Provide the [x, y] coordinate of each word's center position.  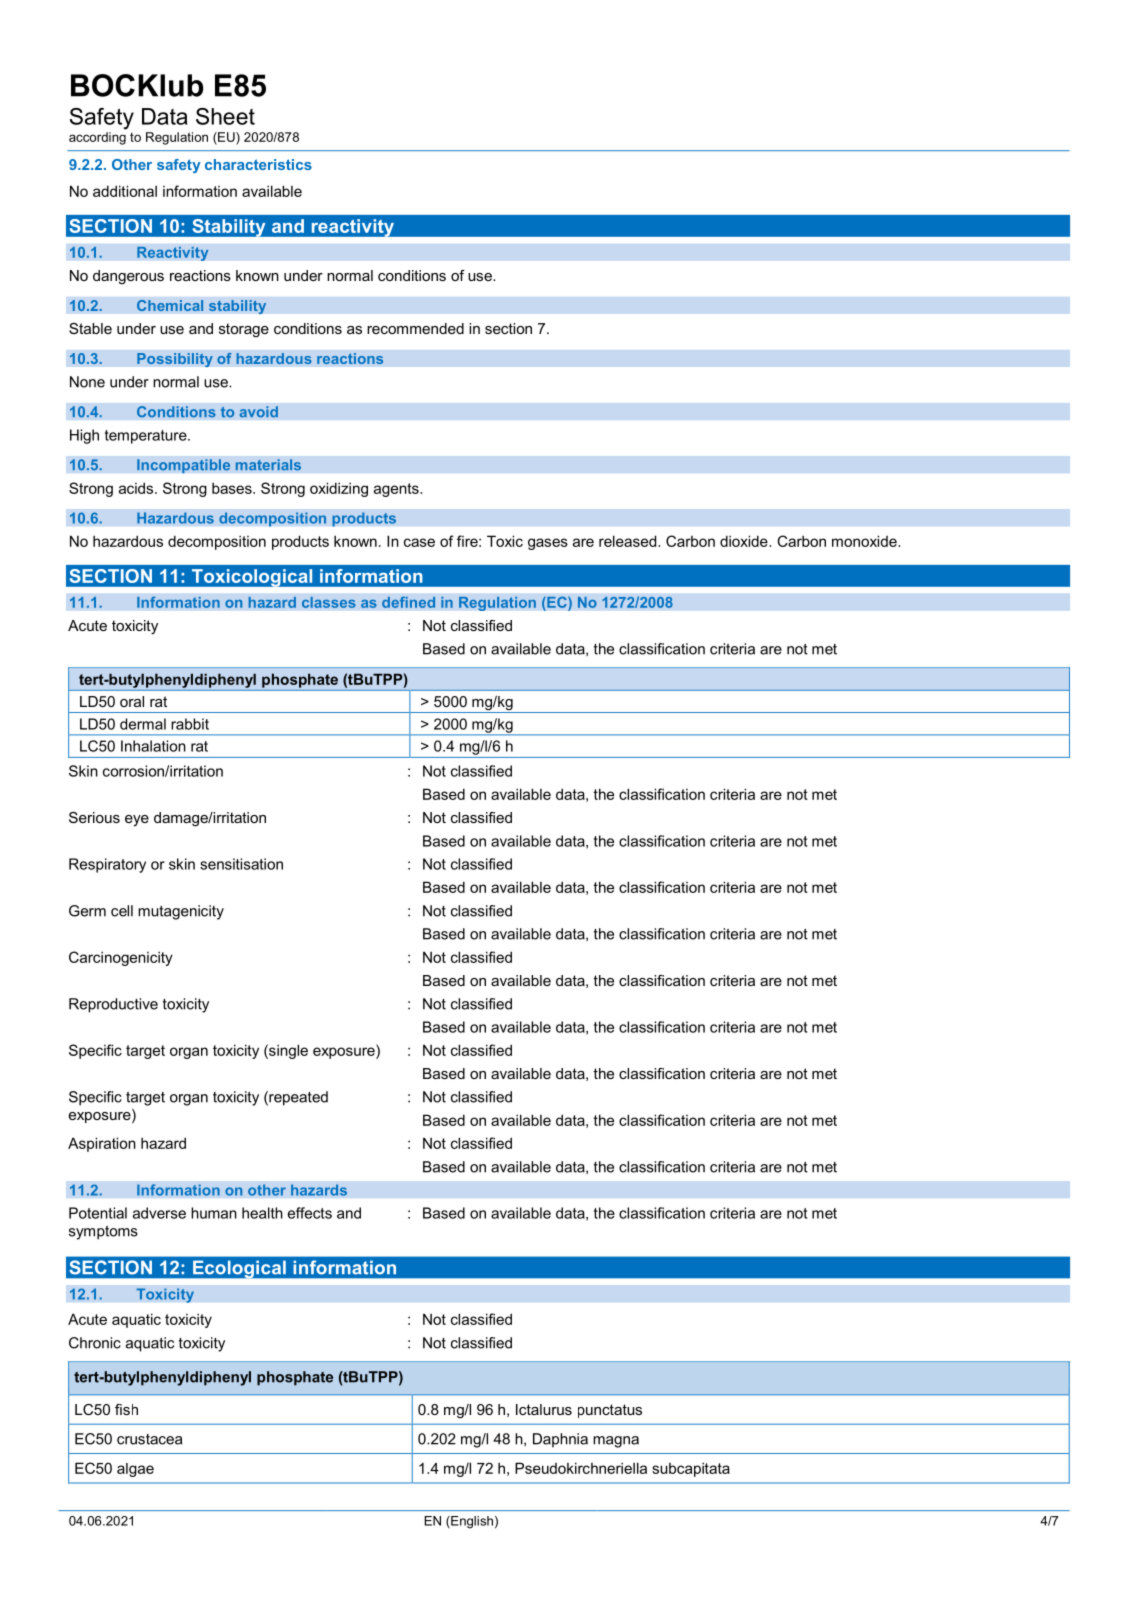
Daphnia [560, 1440]
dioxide [745, 541]
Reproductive [113, 1005]
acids [137, 488]
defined [408, 602]
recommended [415, 328]
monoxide [865, 541]
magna [616, 1442]
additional [125, 191]
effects [310, 1213]
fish [126, 1409]
